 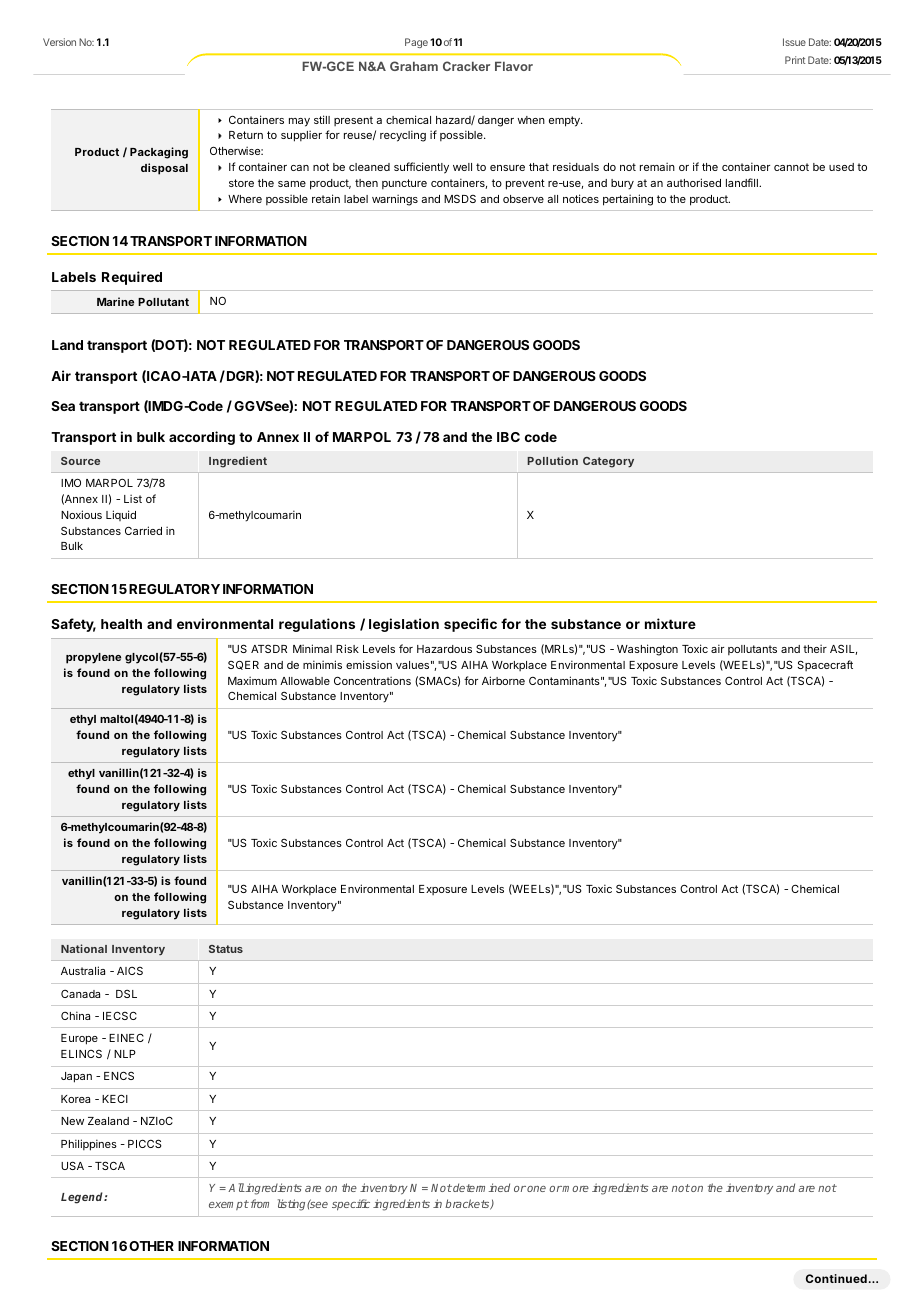 What do you see at coordinates (159, 153) in the screenshot?
I see `Packaging` at bounding box center [159, 153].
